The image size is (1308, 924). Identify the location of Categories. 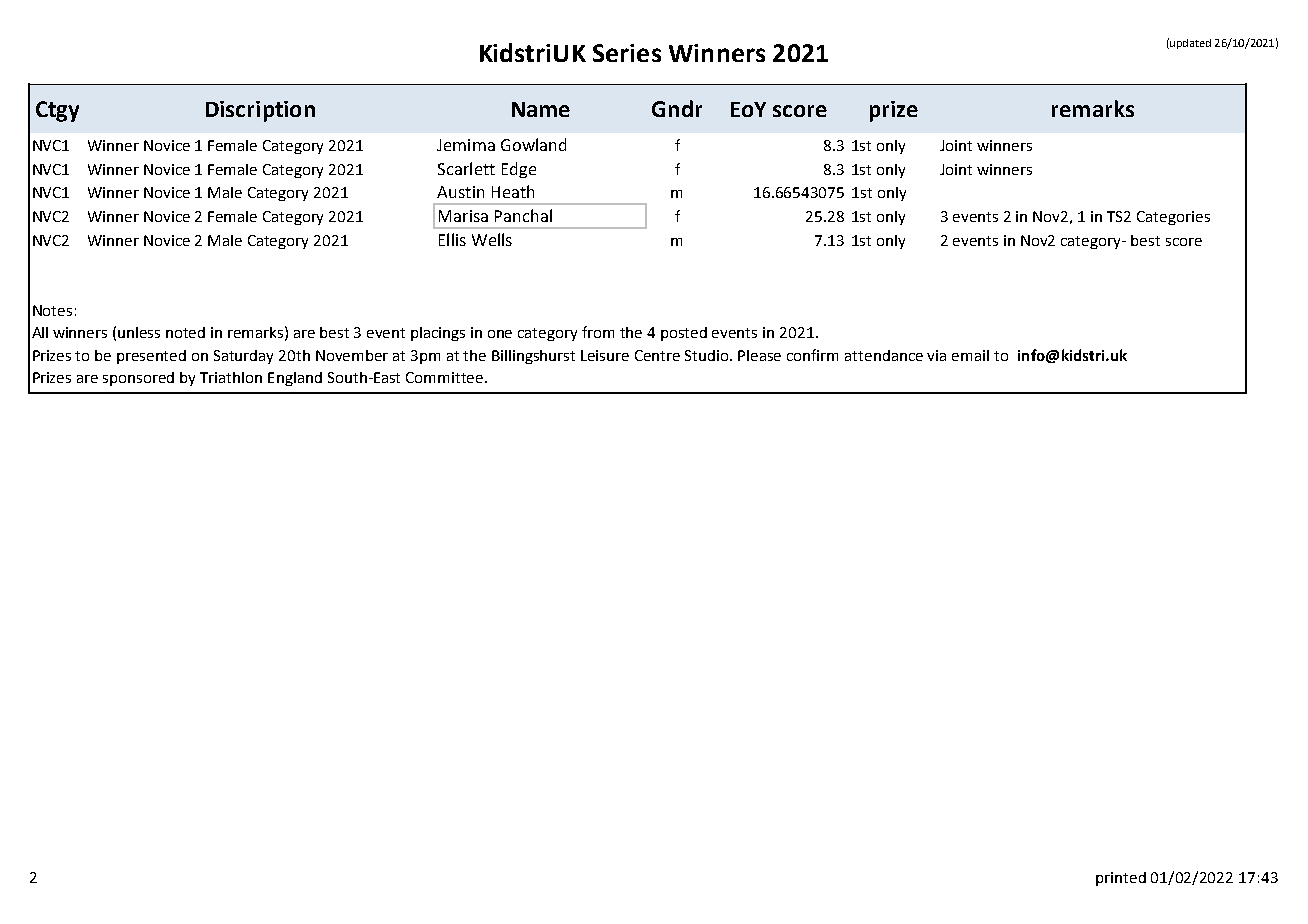
(1173, 218).
